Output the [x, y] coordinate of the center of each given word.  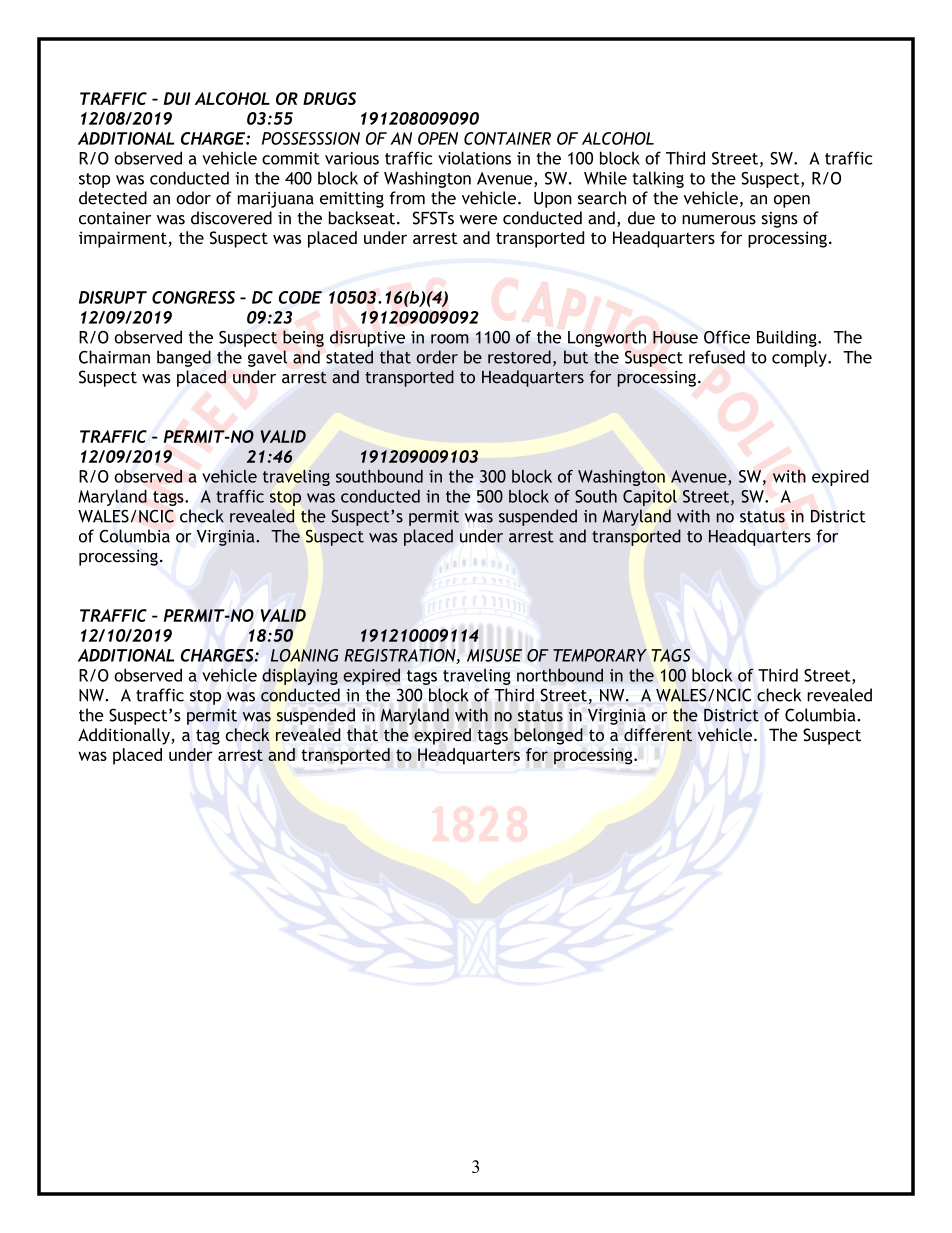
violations [474, 158]
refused [717, 357]
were [478, 220]
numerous [719, 220]
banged [184, 358]
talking [658, 179]
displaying [300, 676]
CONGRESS [193, 297]
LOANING [304, 655]
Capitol [650, 498]
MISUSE [494, 655]
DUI [177, 98]
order [437, 357]
